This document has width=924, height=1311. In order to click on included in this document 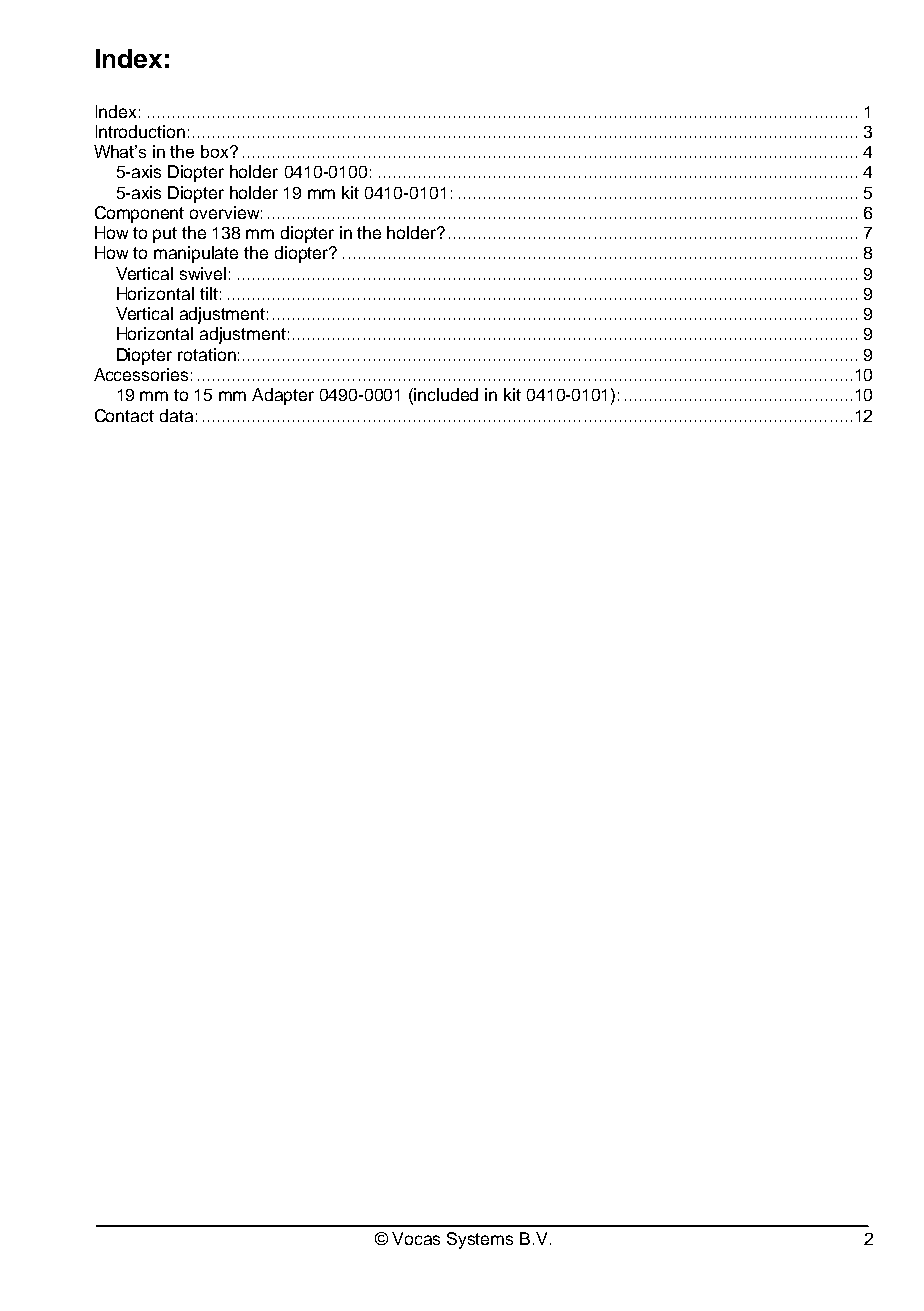, I will do `click(446, 394)`.
